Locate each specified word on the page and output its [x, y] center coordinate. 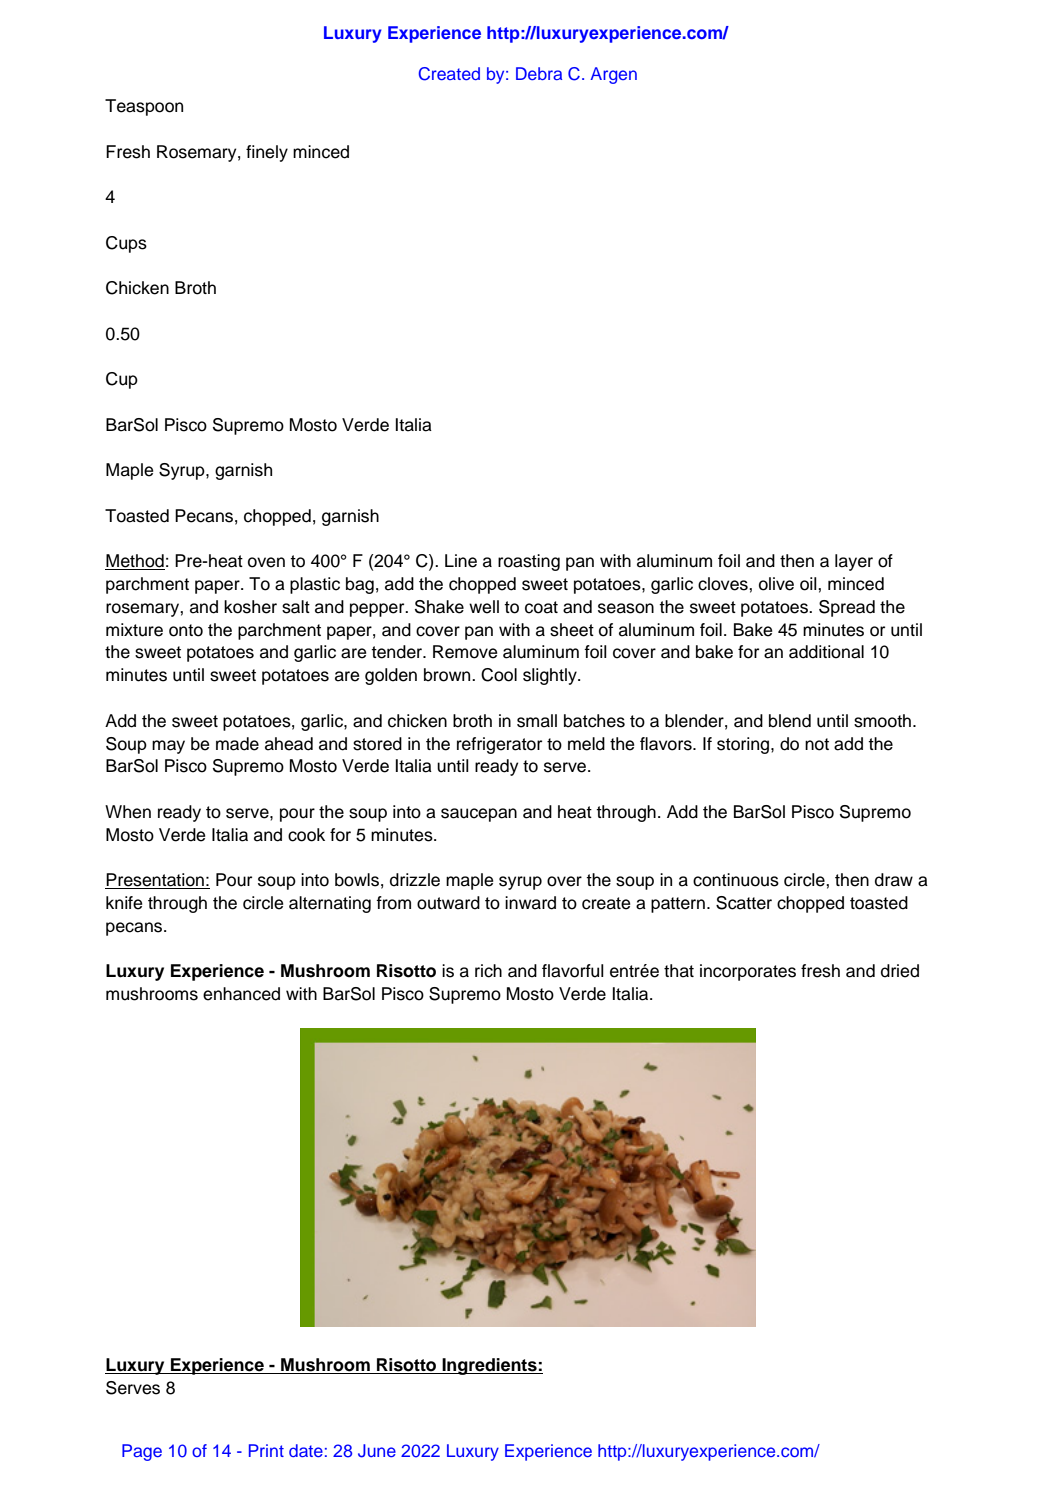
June [377, 1451]
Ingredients [489, 1366]
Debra [539, 73]
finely [267, 153]
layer [854, 562]
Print [266, 1450]
